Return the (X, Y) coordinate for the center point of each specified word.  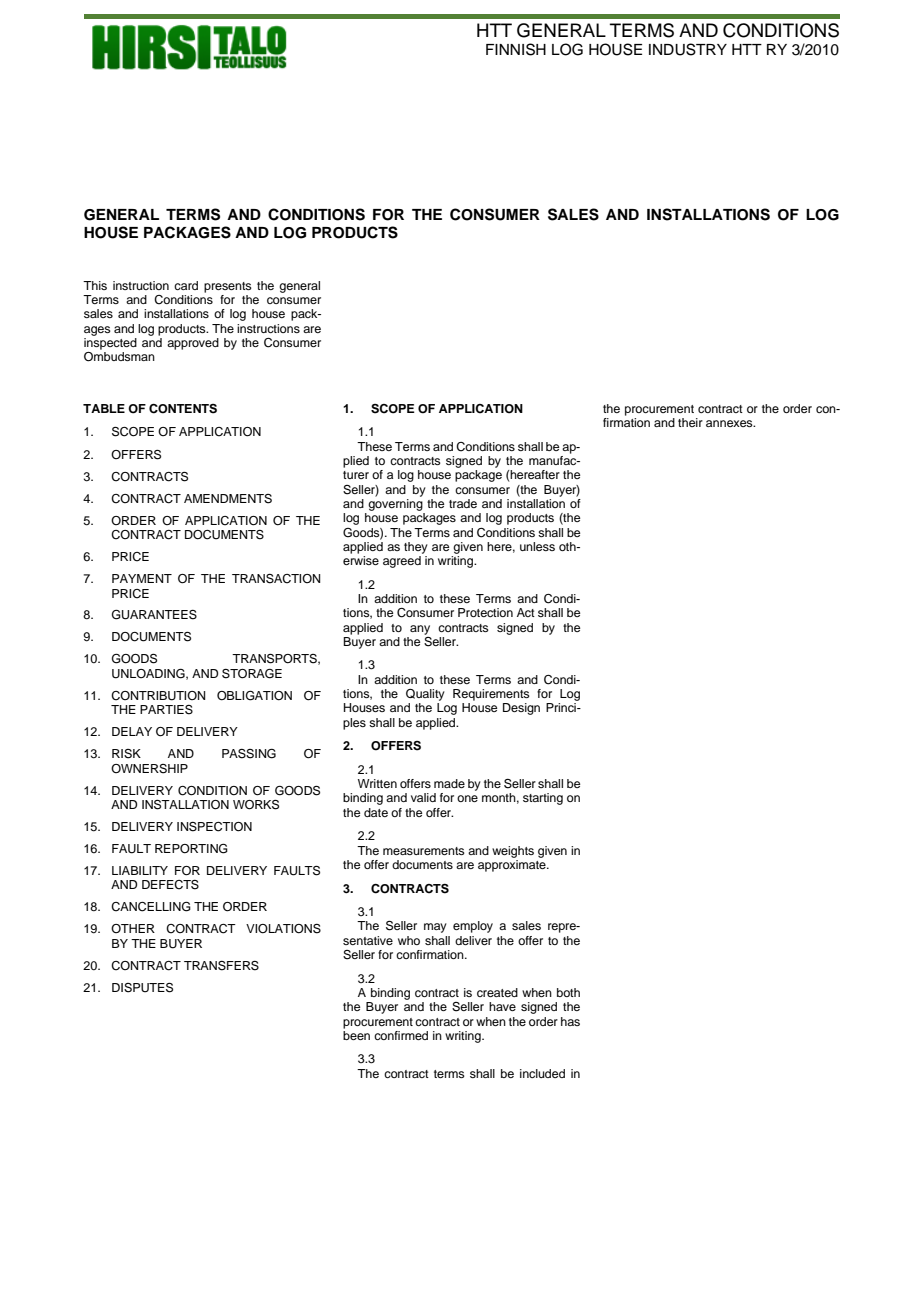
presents (228, 287)
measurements (424, 851)
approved (193, 344)
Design (521, 709)
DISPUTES (142, 988)
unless (537, 546)
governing (395, 503)
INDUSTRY (688, 49)
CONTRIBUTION (158, 696)
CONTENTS (183, 409)
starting (543, 799)
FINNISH (516, 49)
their (690, 422)
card (186, 285)
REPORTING (191, 849)
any (420, 630)
